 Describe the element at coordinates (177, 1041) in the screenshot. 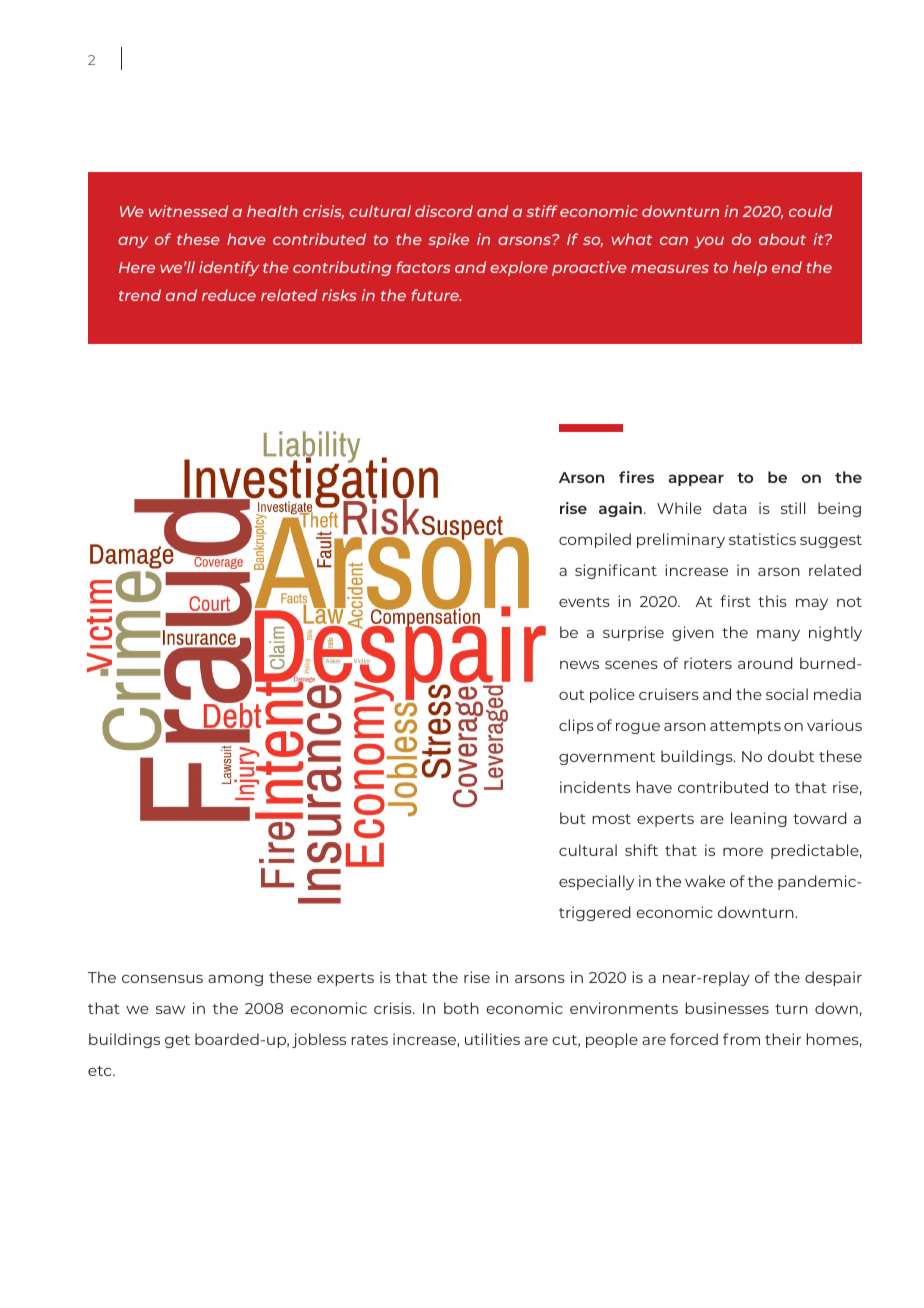

I see `get` at that location.
